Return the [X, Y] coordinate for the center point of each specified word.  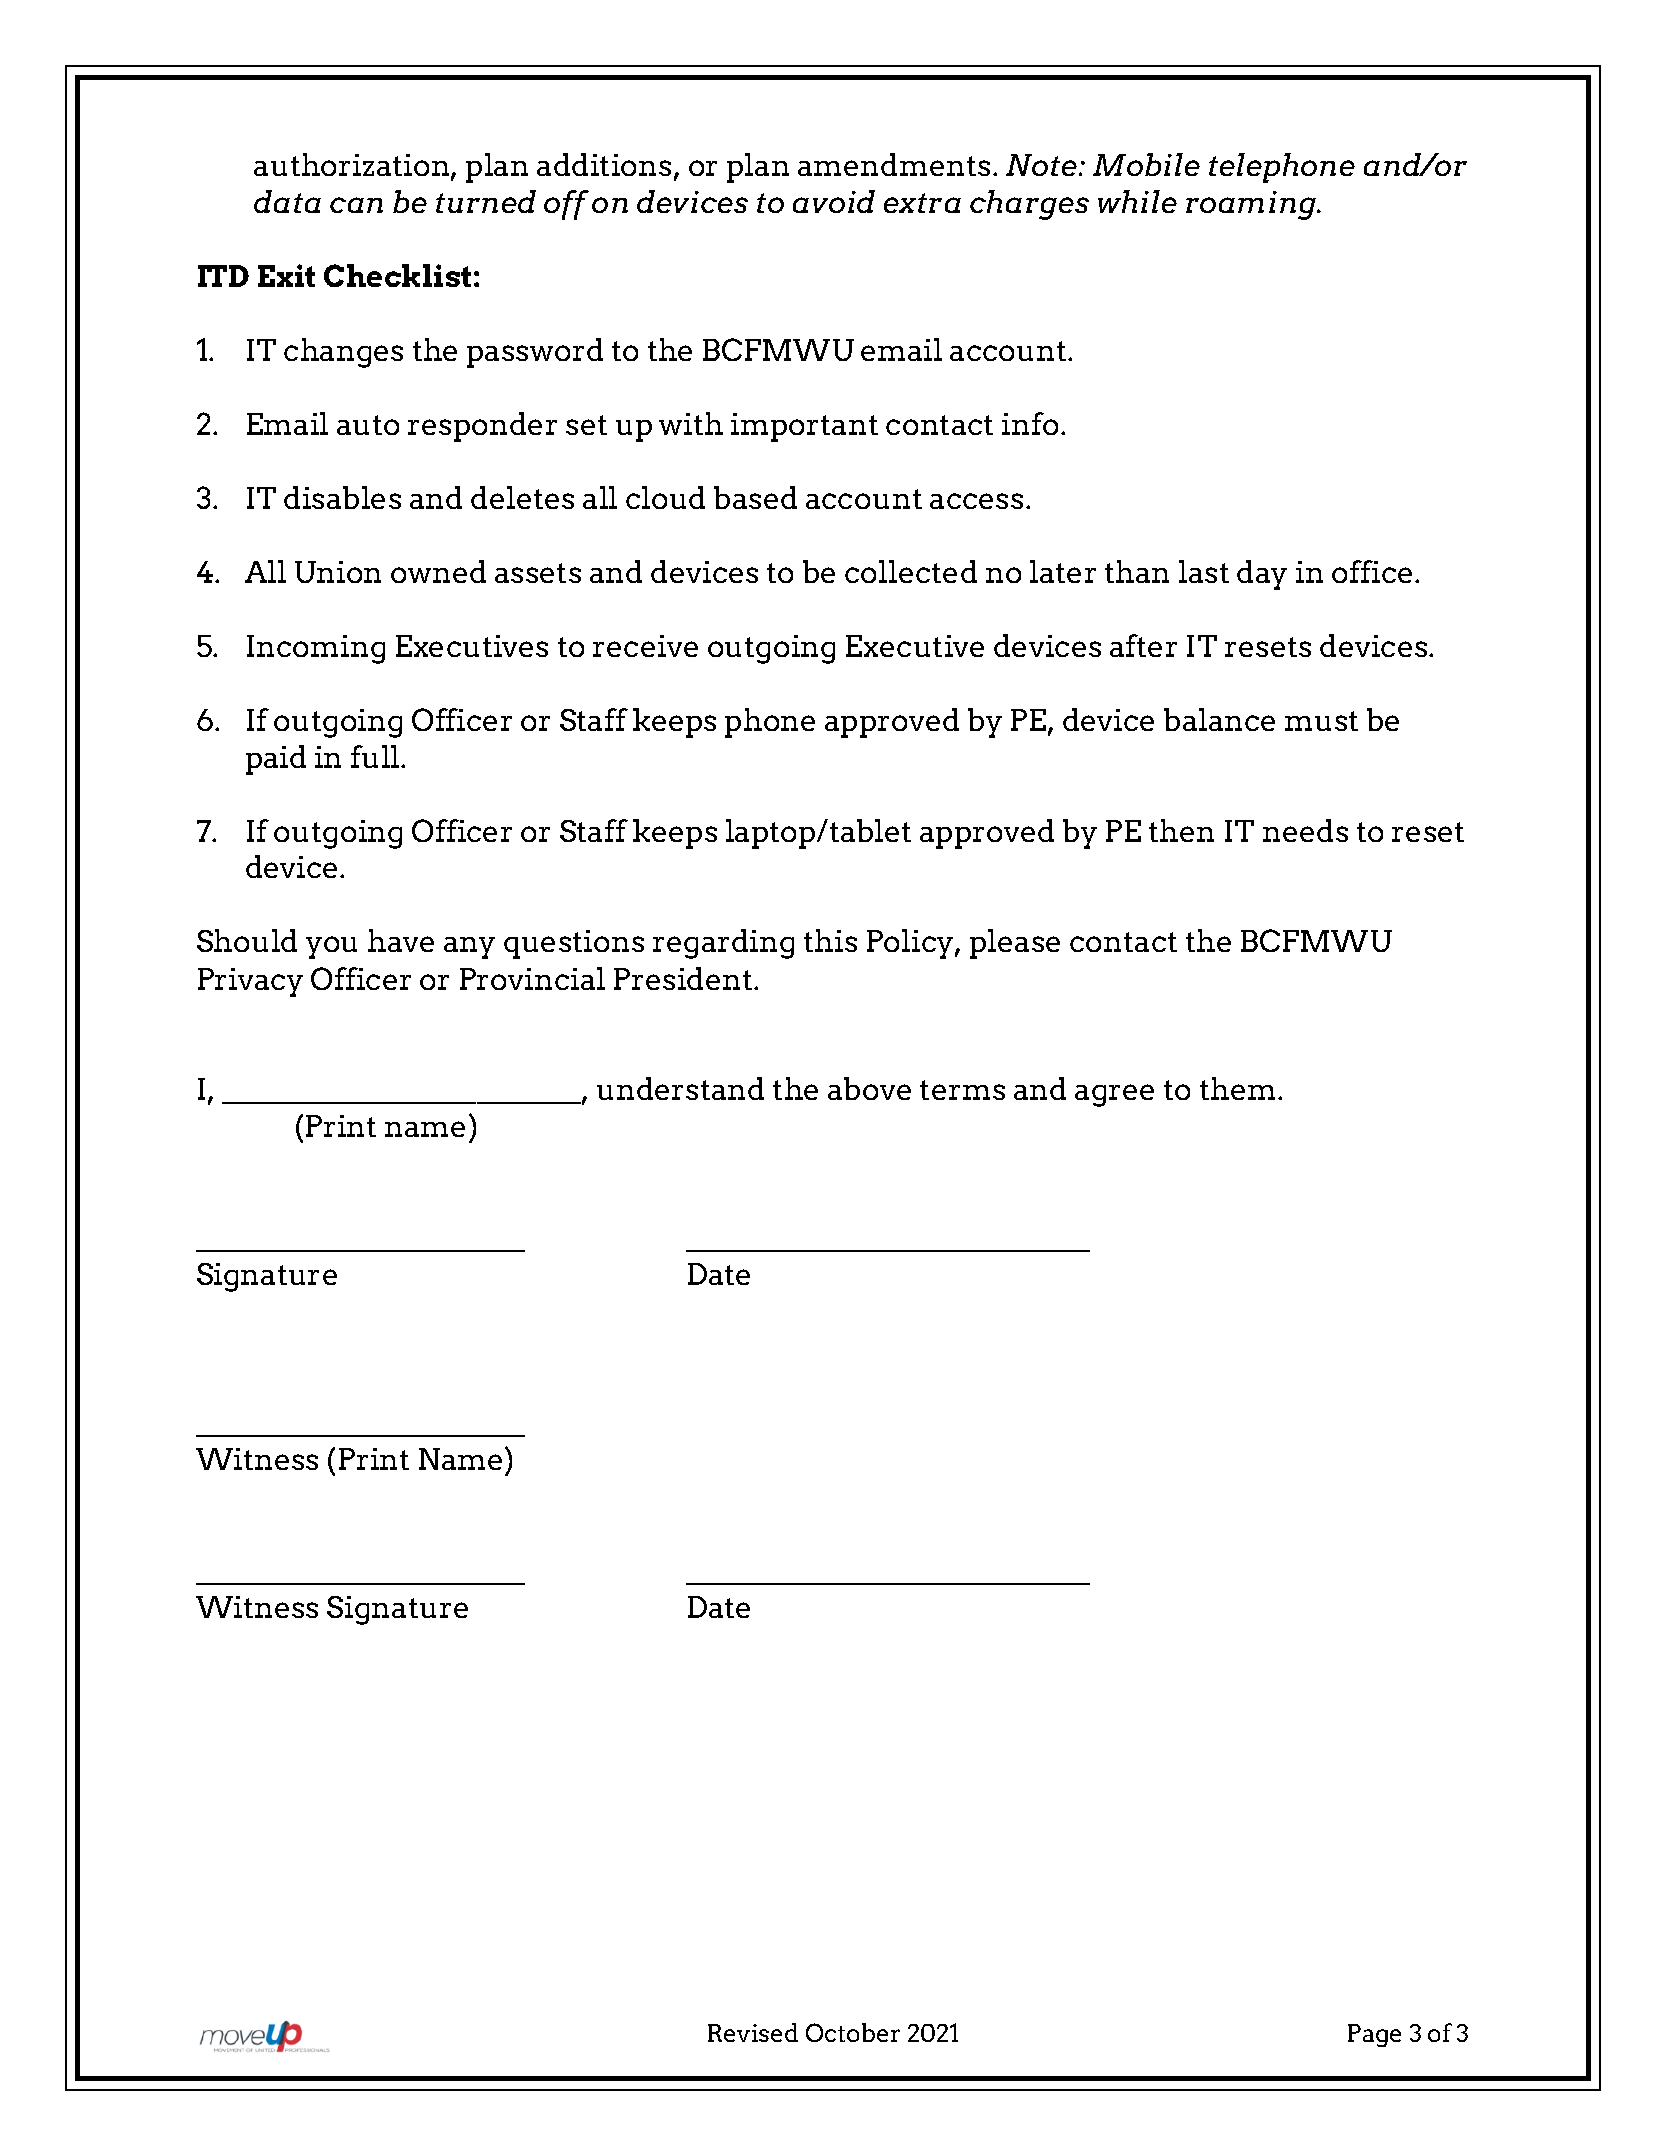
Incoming [316, 649]
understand [680, 1088]
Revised [753, 2032]
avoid [834, 201]
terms [962, 1090]
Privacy [250, 982]
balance [1219, 719]
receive [645, 646]
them [1237, 1088]
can [356, 205]
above [869, 1088]
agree [1114, 1095]
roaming [1252, 205]
